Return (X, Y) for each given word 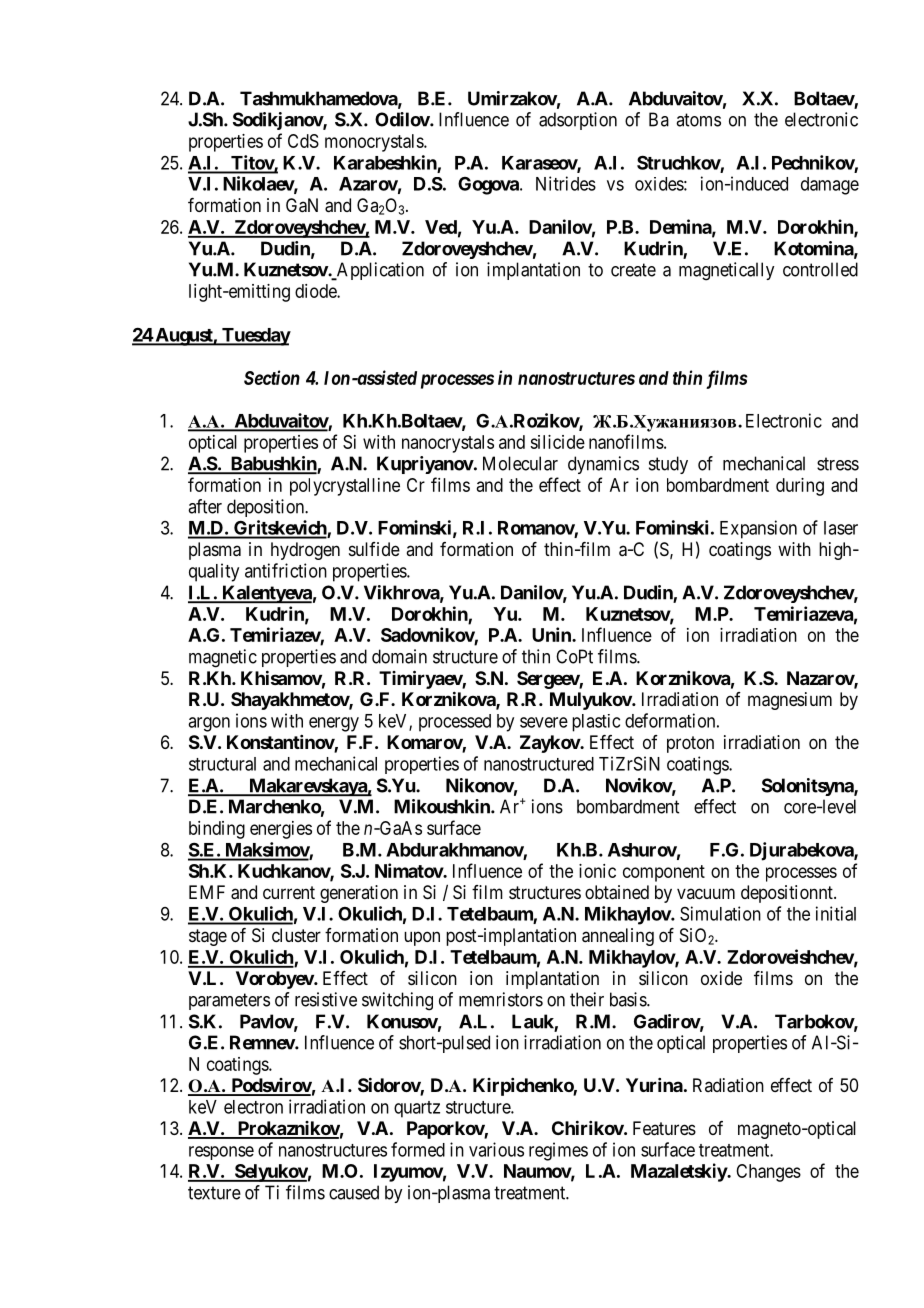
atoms (698, 120)
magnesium (790, 701)
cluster (296, 935)
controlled (820, 269)
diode (316, 291)
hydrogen (305, 551)
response (221, 1153)
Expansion (758, 529)
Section (272, 377)
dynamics (603, 465)
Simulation (720, 913)
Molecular (520, 463)
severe (544, 722)
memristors (501, 999)
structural (222, 764)
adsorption (578, 121)
